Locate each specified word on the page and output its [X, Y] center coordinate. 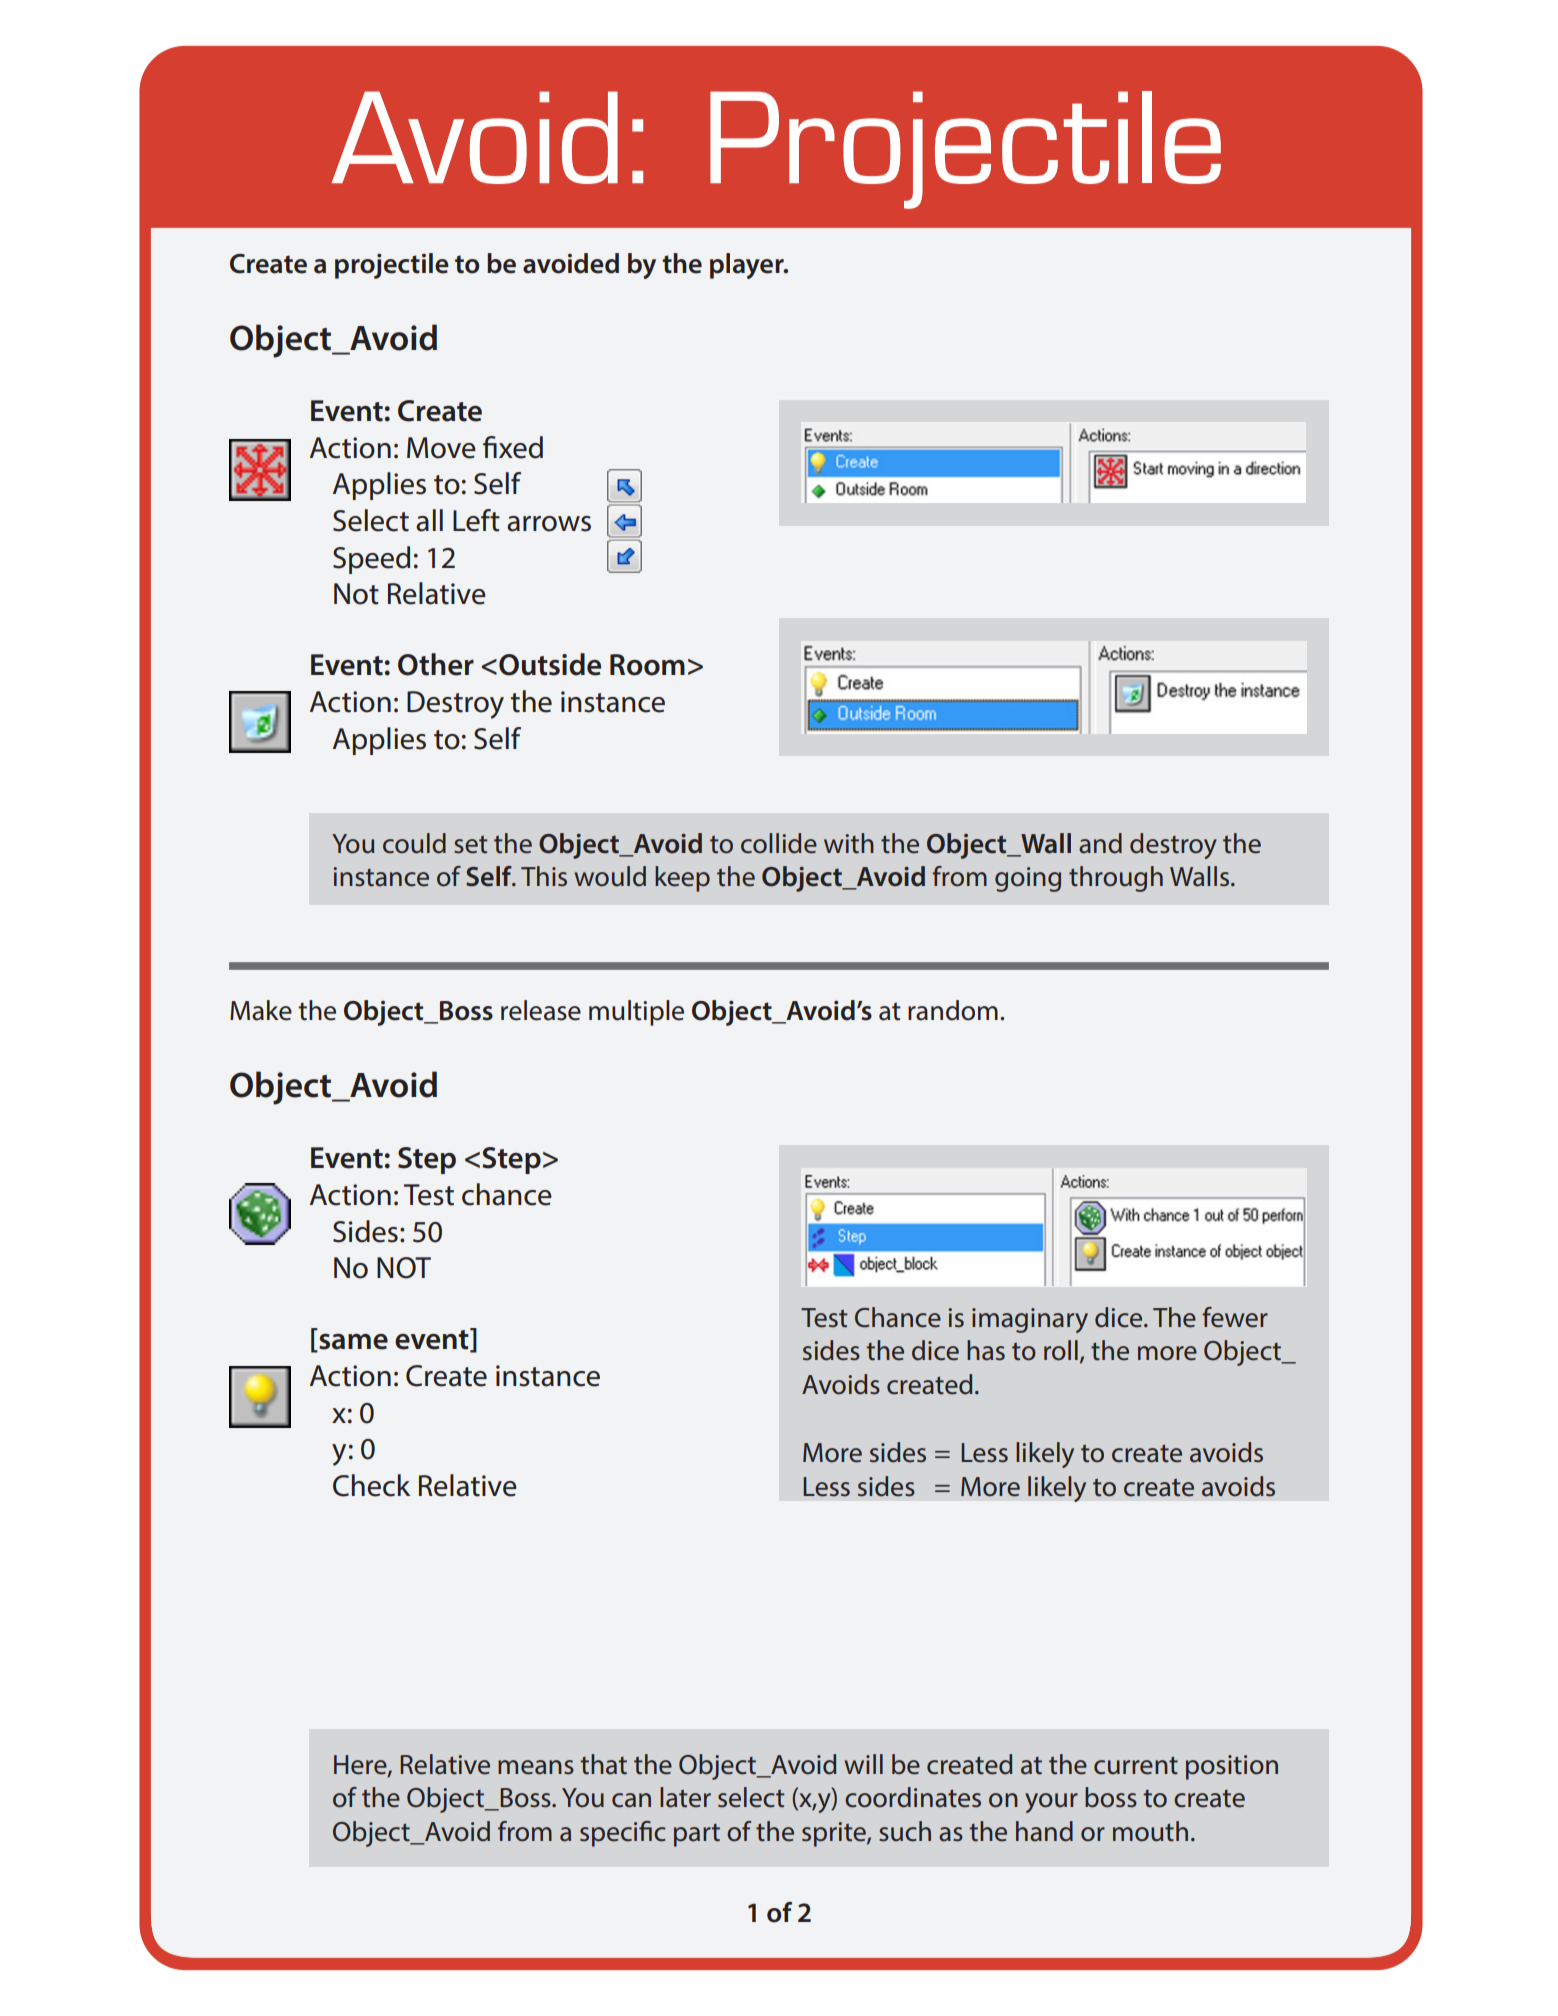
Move [441, 448]
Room [647, 665]
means [536, 1767]
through [1116, 879]
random [953, 1010]
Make [261, 1010]
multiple [636, 1013]
